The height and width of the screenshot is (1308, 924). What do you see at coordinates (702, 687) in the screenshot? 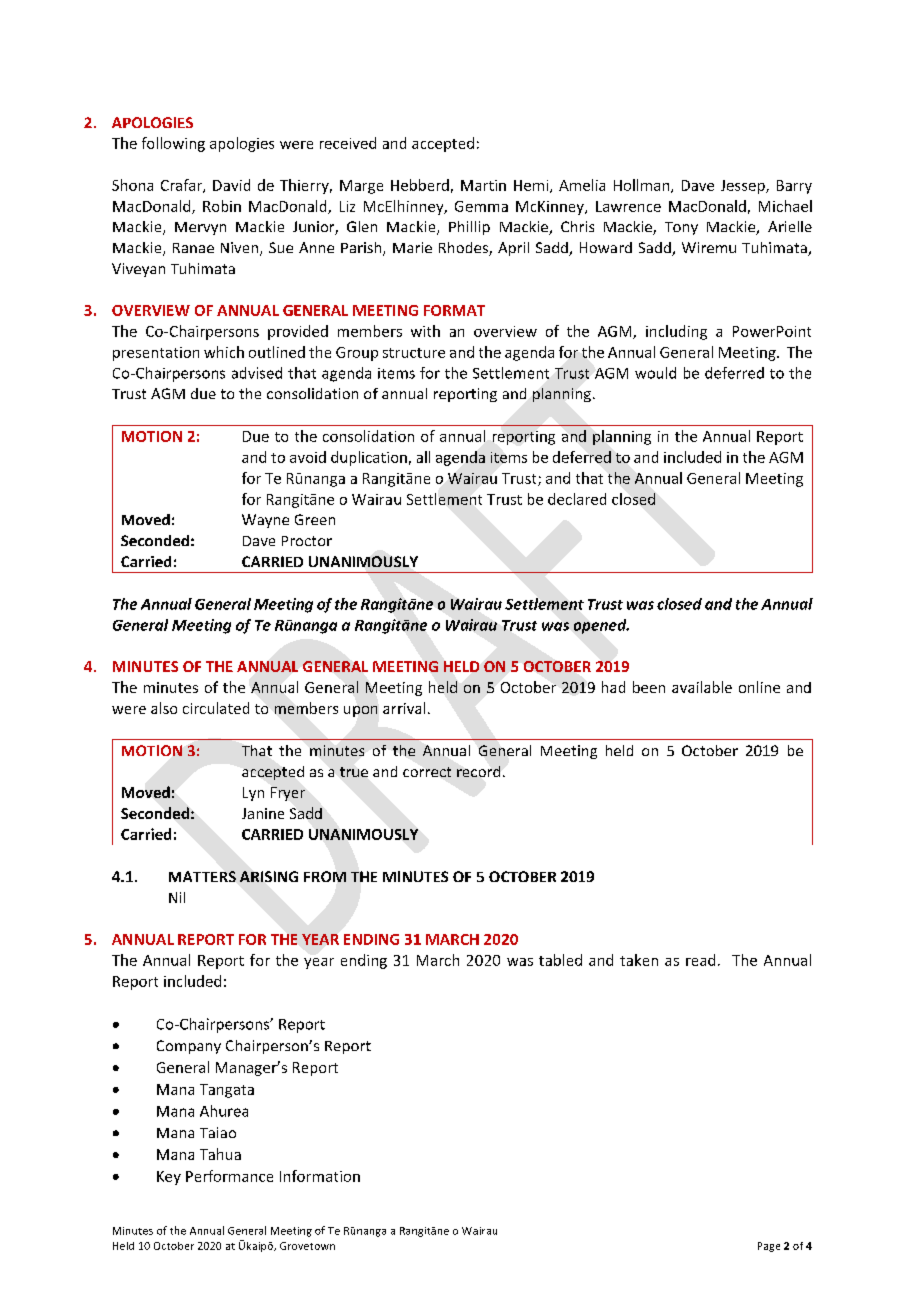
I see `available` at bounding box center [702, 687].
